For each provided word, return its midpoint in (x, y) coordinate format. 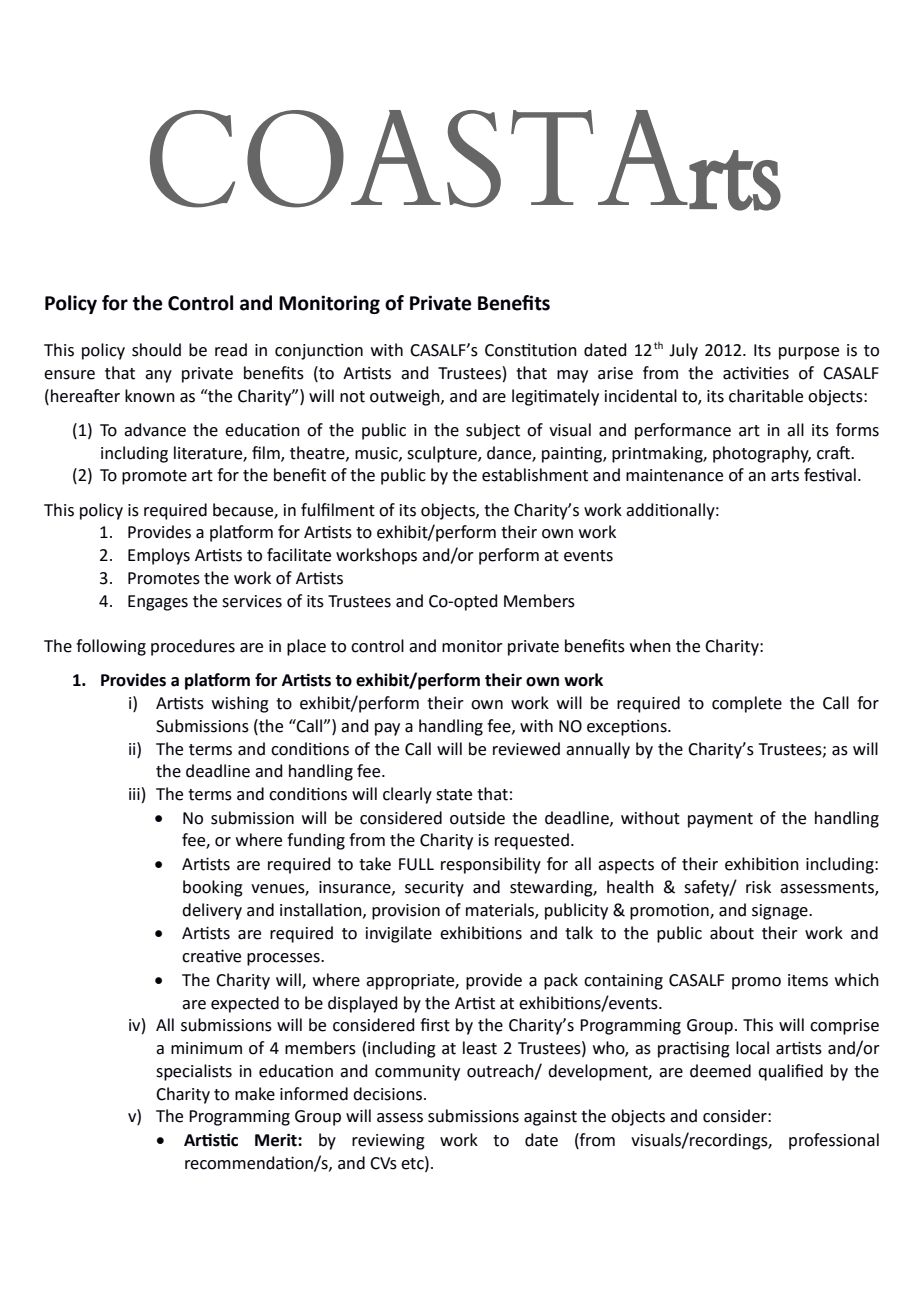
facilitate (299, 555)
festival (830, 475)
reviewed (526, 749)
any (158, 376)
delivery (212, 911)
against (550, 1118)
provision (406, 912)
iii (134, 794)
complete (747, 704)
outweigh (406, 397)
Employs (159, 556)
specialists (194, 1072)
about (732, 933)
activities (756, 373)
